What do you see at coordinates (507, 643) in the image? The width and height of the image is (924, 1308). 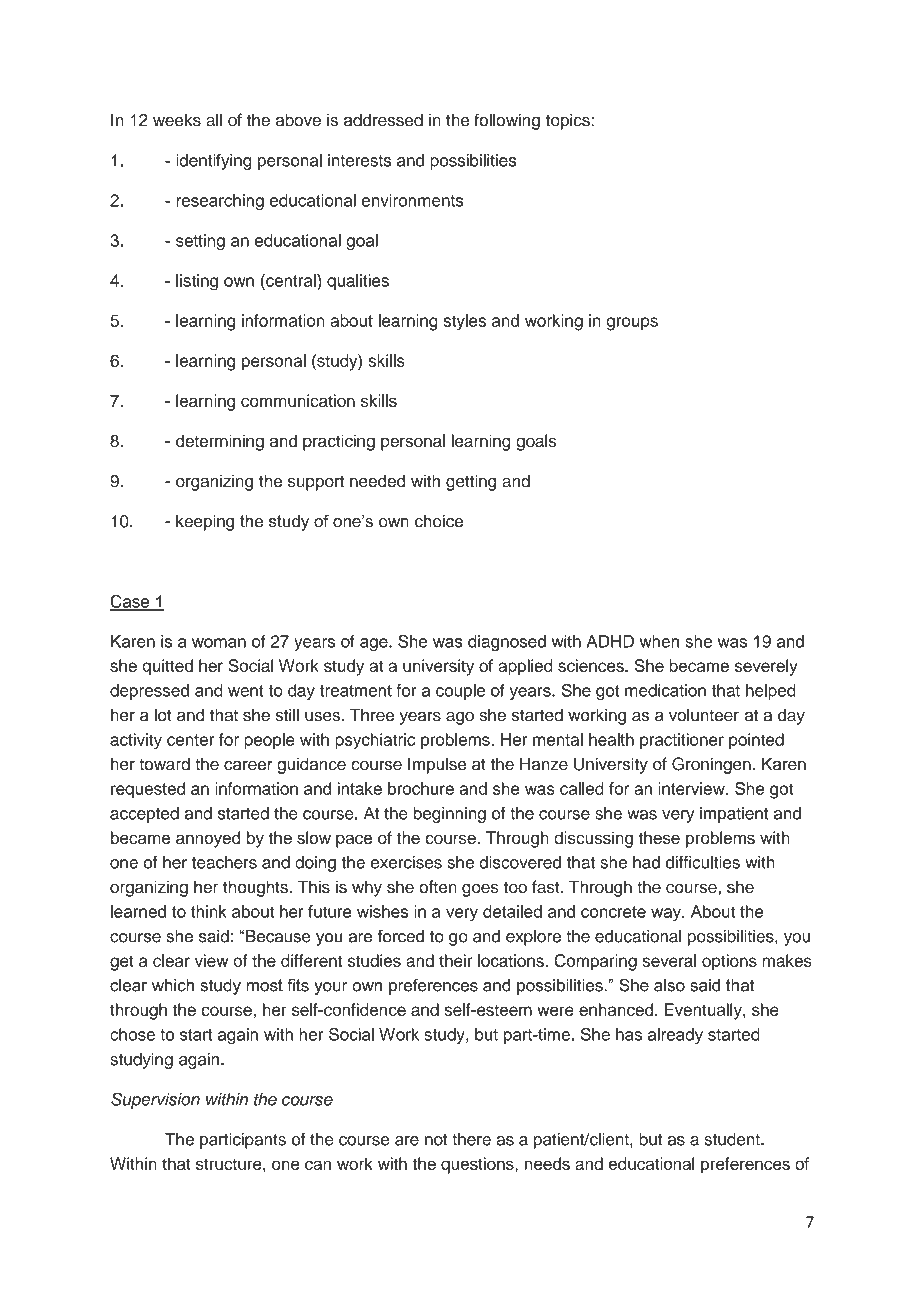 I see `diagnosed` at bounding box center [507, 643].
